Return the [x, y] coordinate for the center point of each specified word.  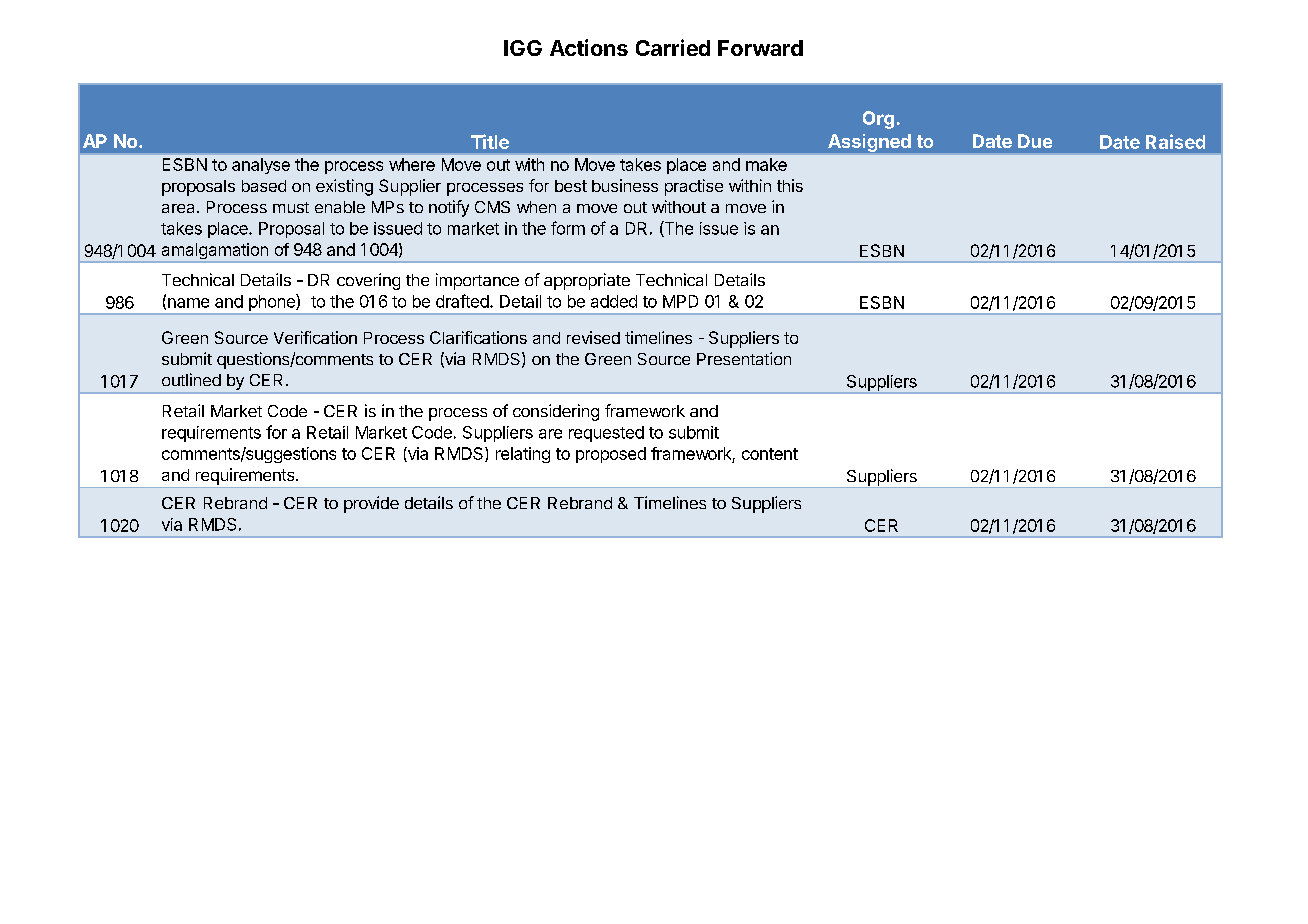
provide [371, 504]
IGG [523, 48]
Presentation [744, 358]
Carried [673, 47]
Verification [315, 337]
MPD [680, 301]
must [291, 207]
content [770, 454]
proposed [611, 455]
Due [1035, 141]
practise [694, 187]
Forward [760, 48]
